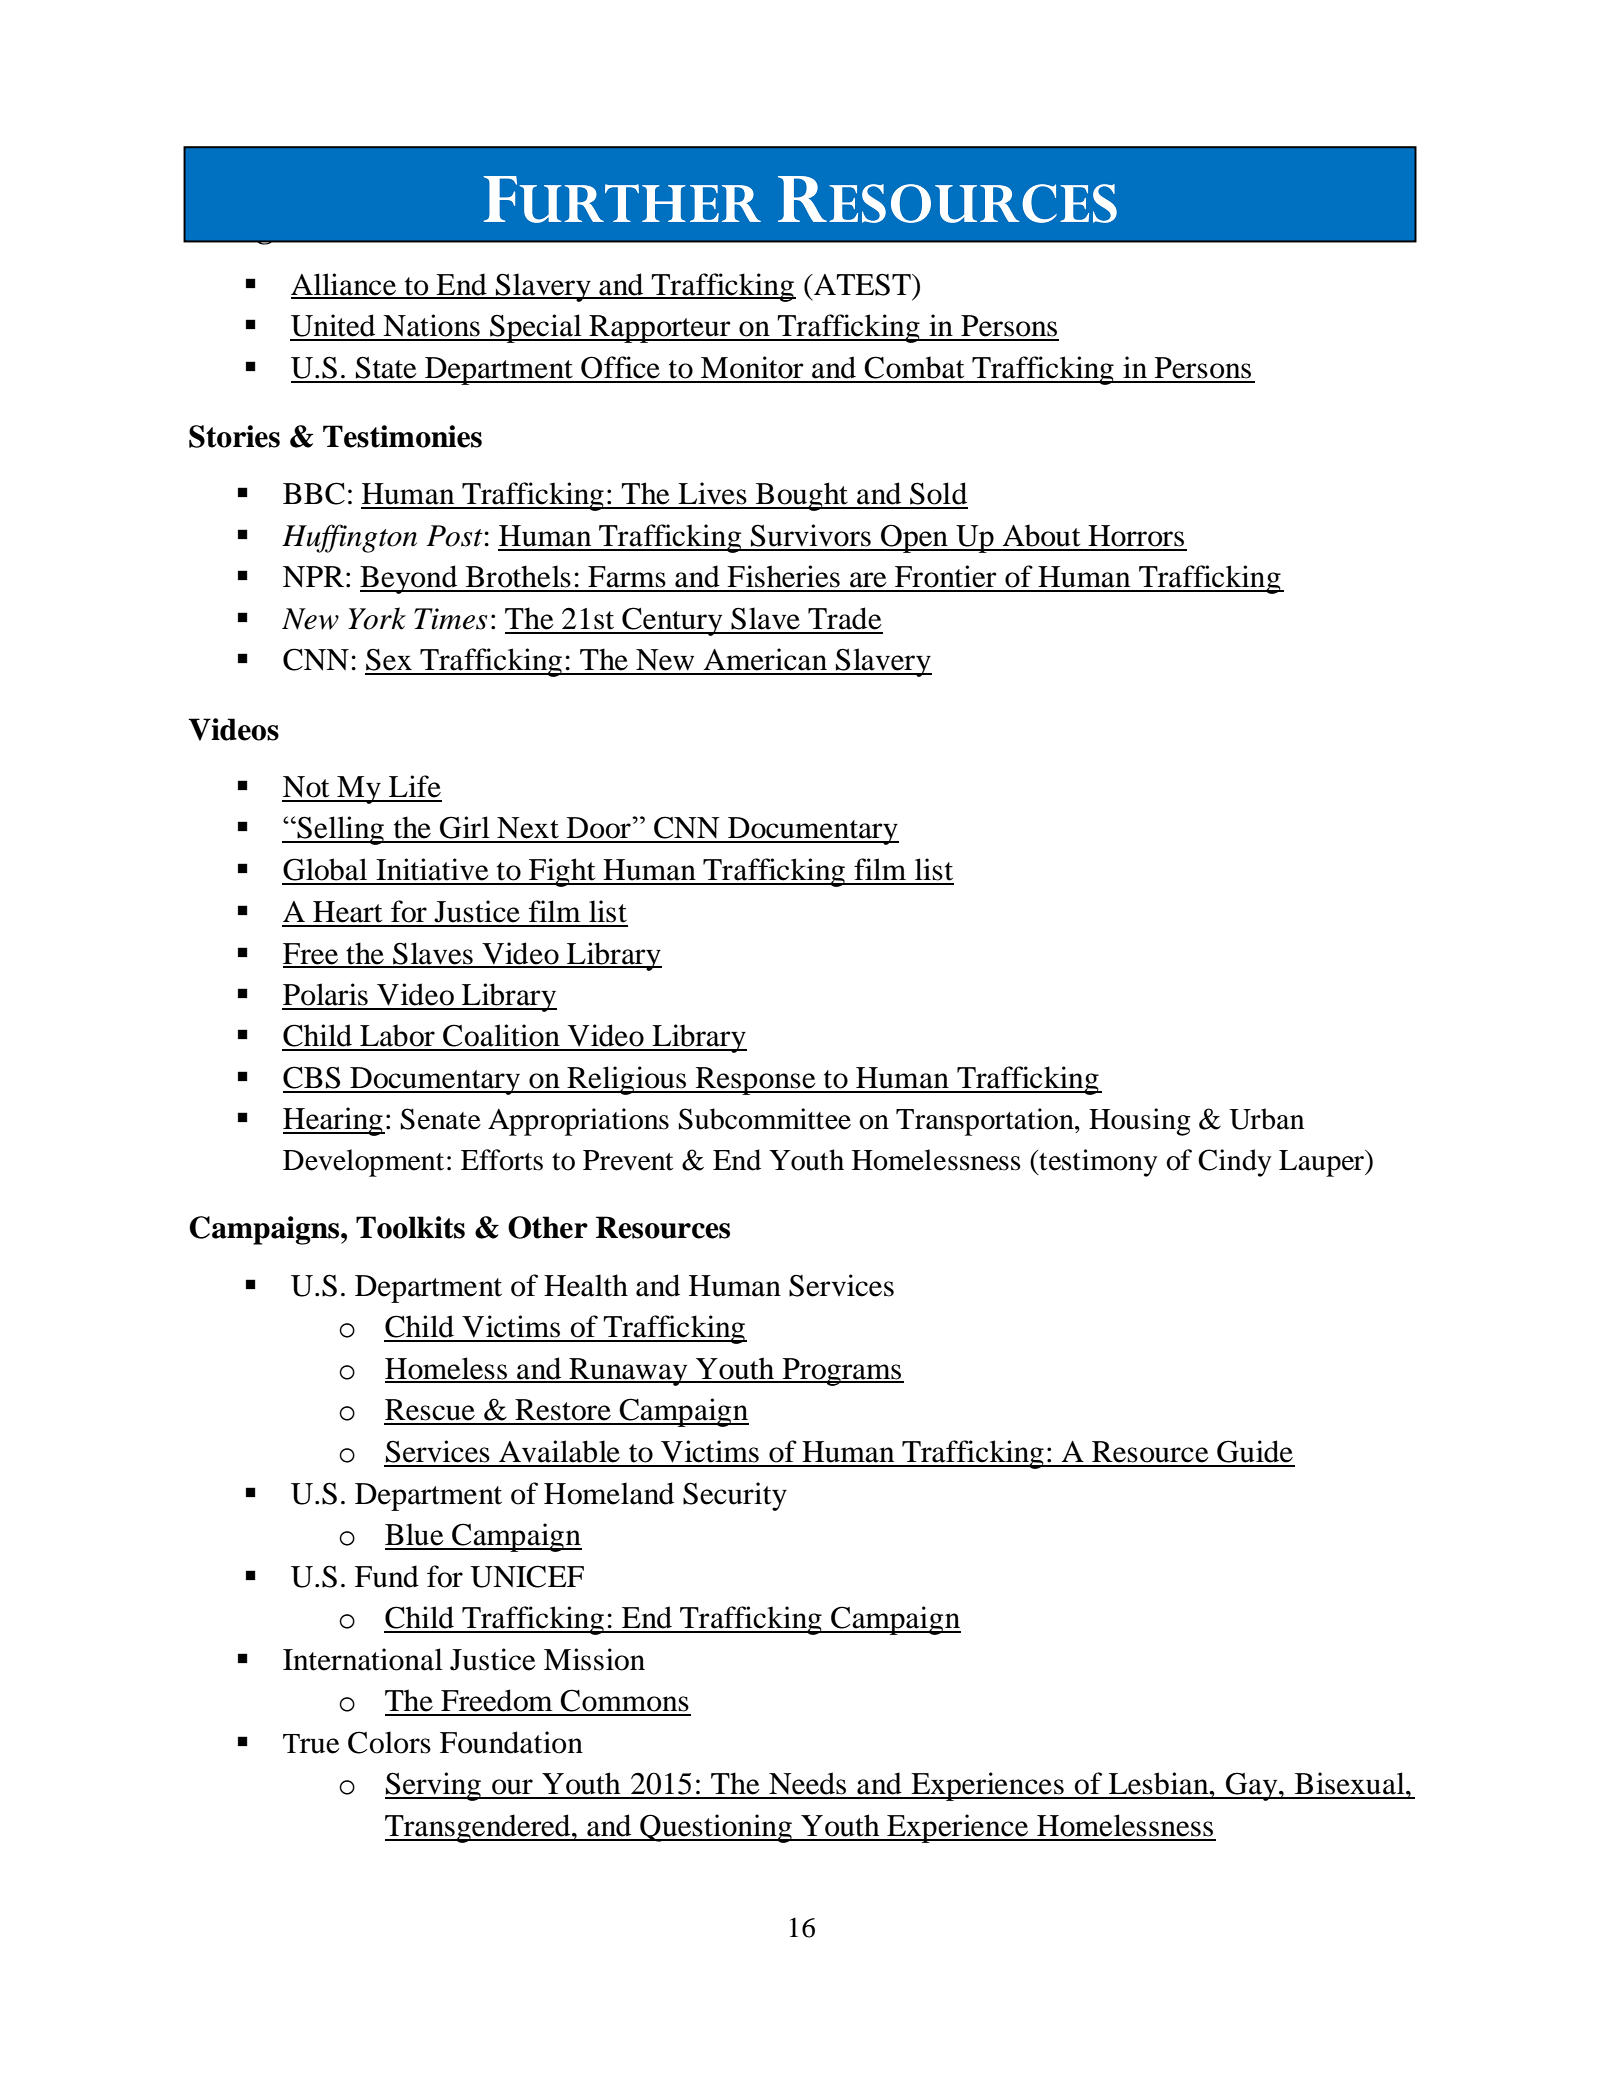 This image has width=1602, height=2073. I want to click on Hearing, so click(334, 1121).
